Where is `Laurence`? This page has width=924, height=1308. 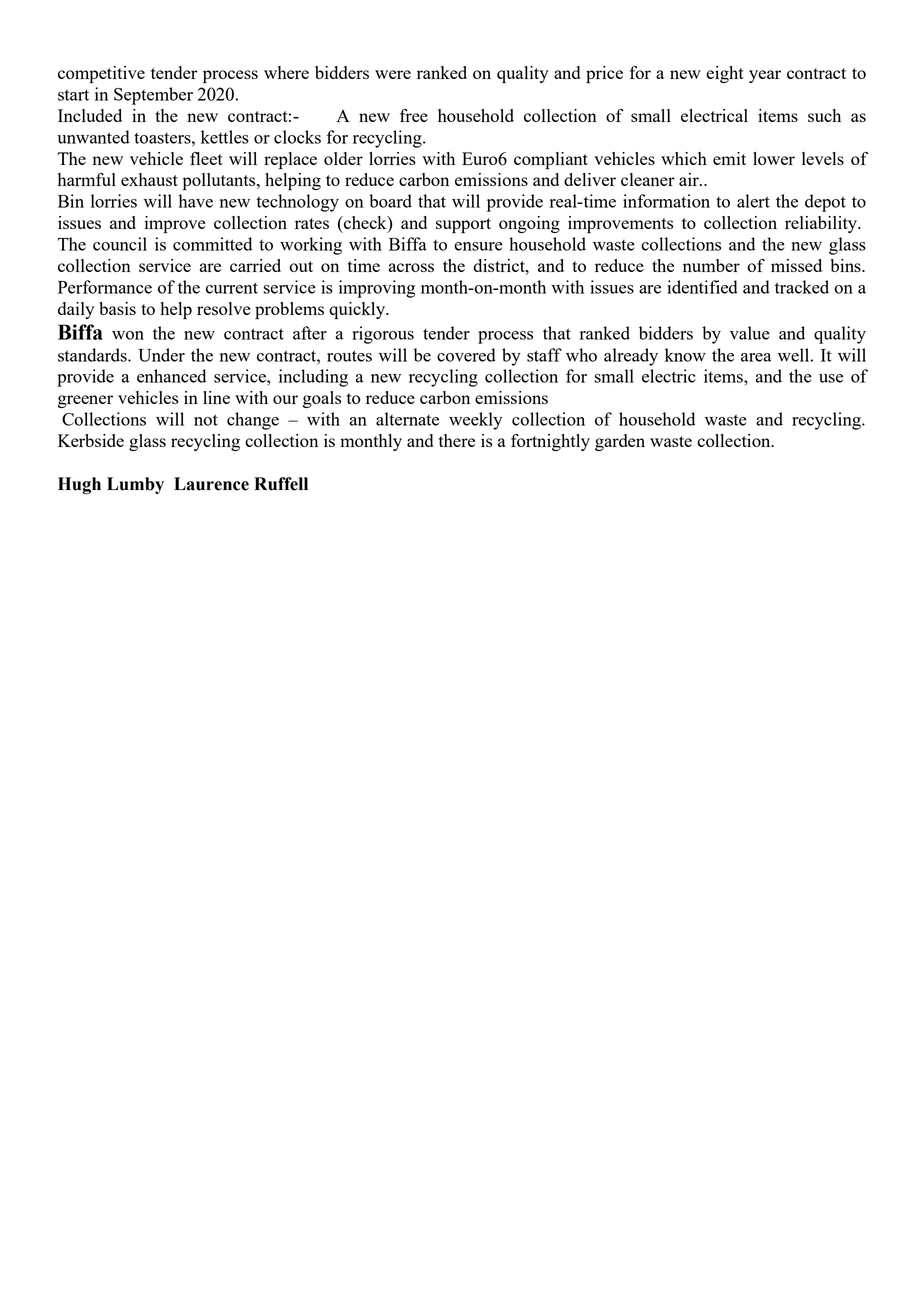
Laurence is located at coordinates (211, 484).
